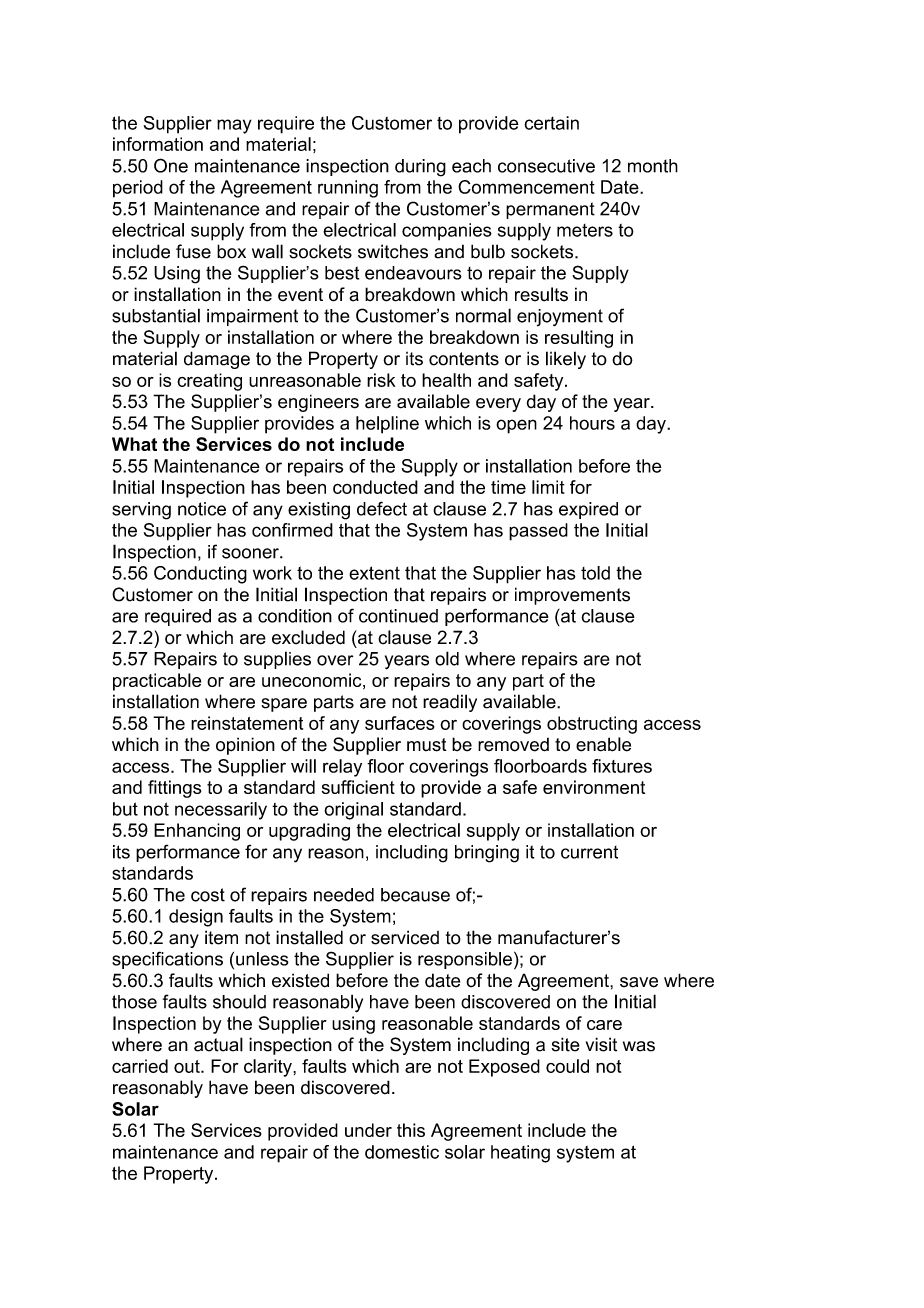  I want to click on could, so click(567, 1066).
